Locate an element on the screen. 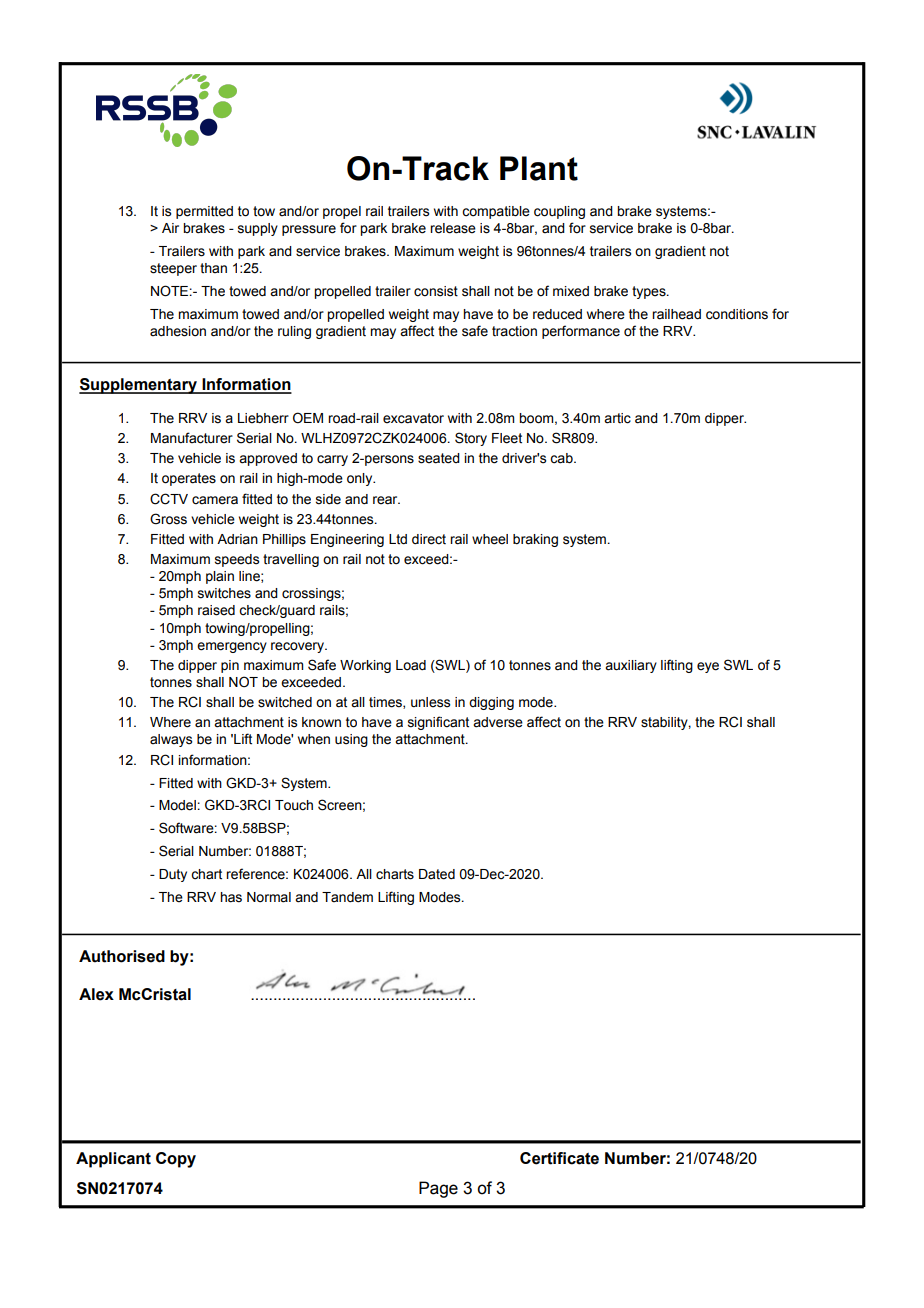 The height and width of the screenshot is (1308, 924). Page is located at coordinates (438, 1189).
